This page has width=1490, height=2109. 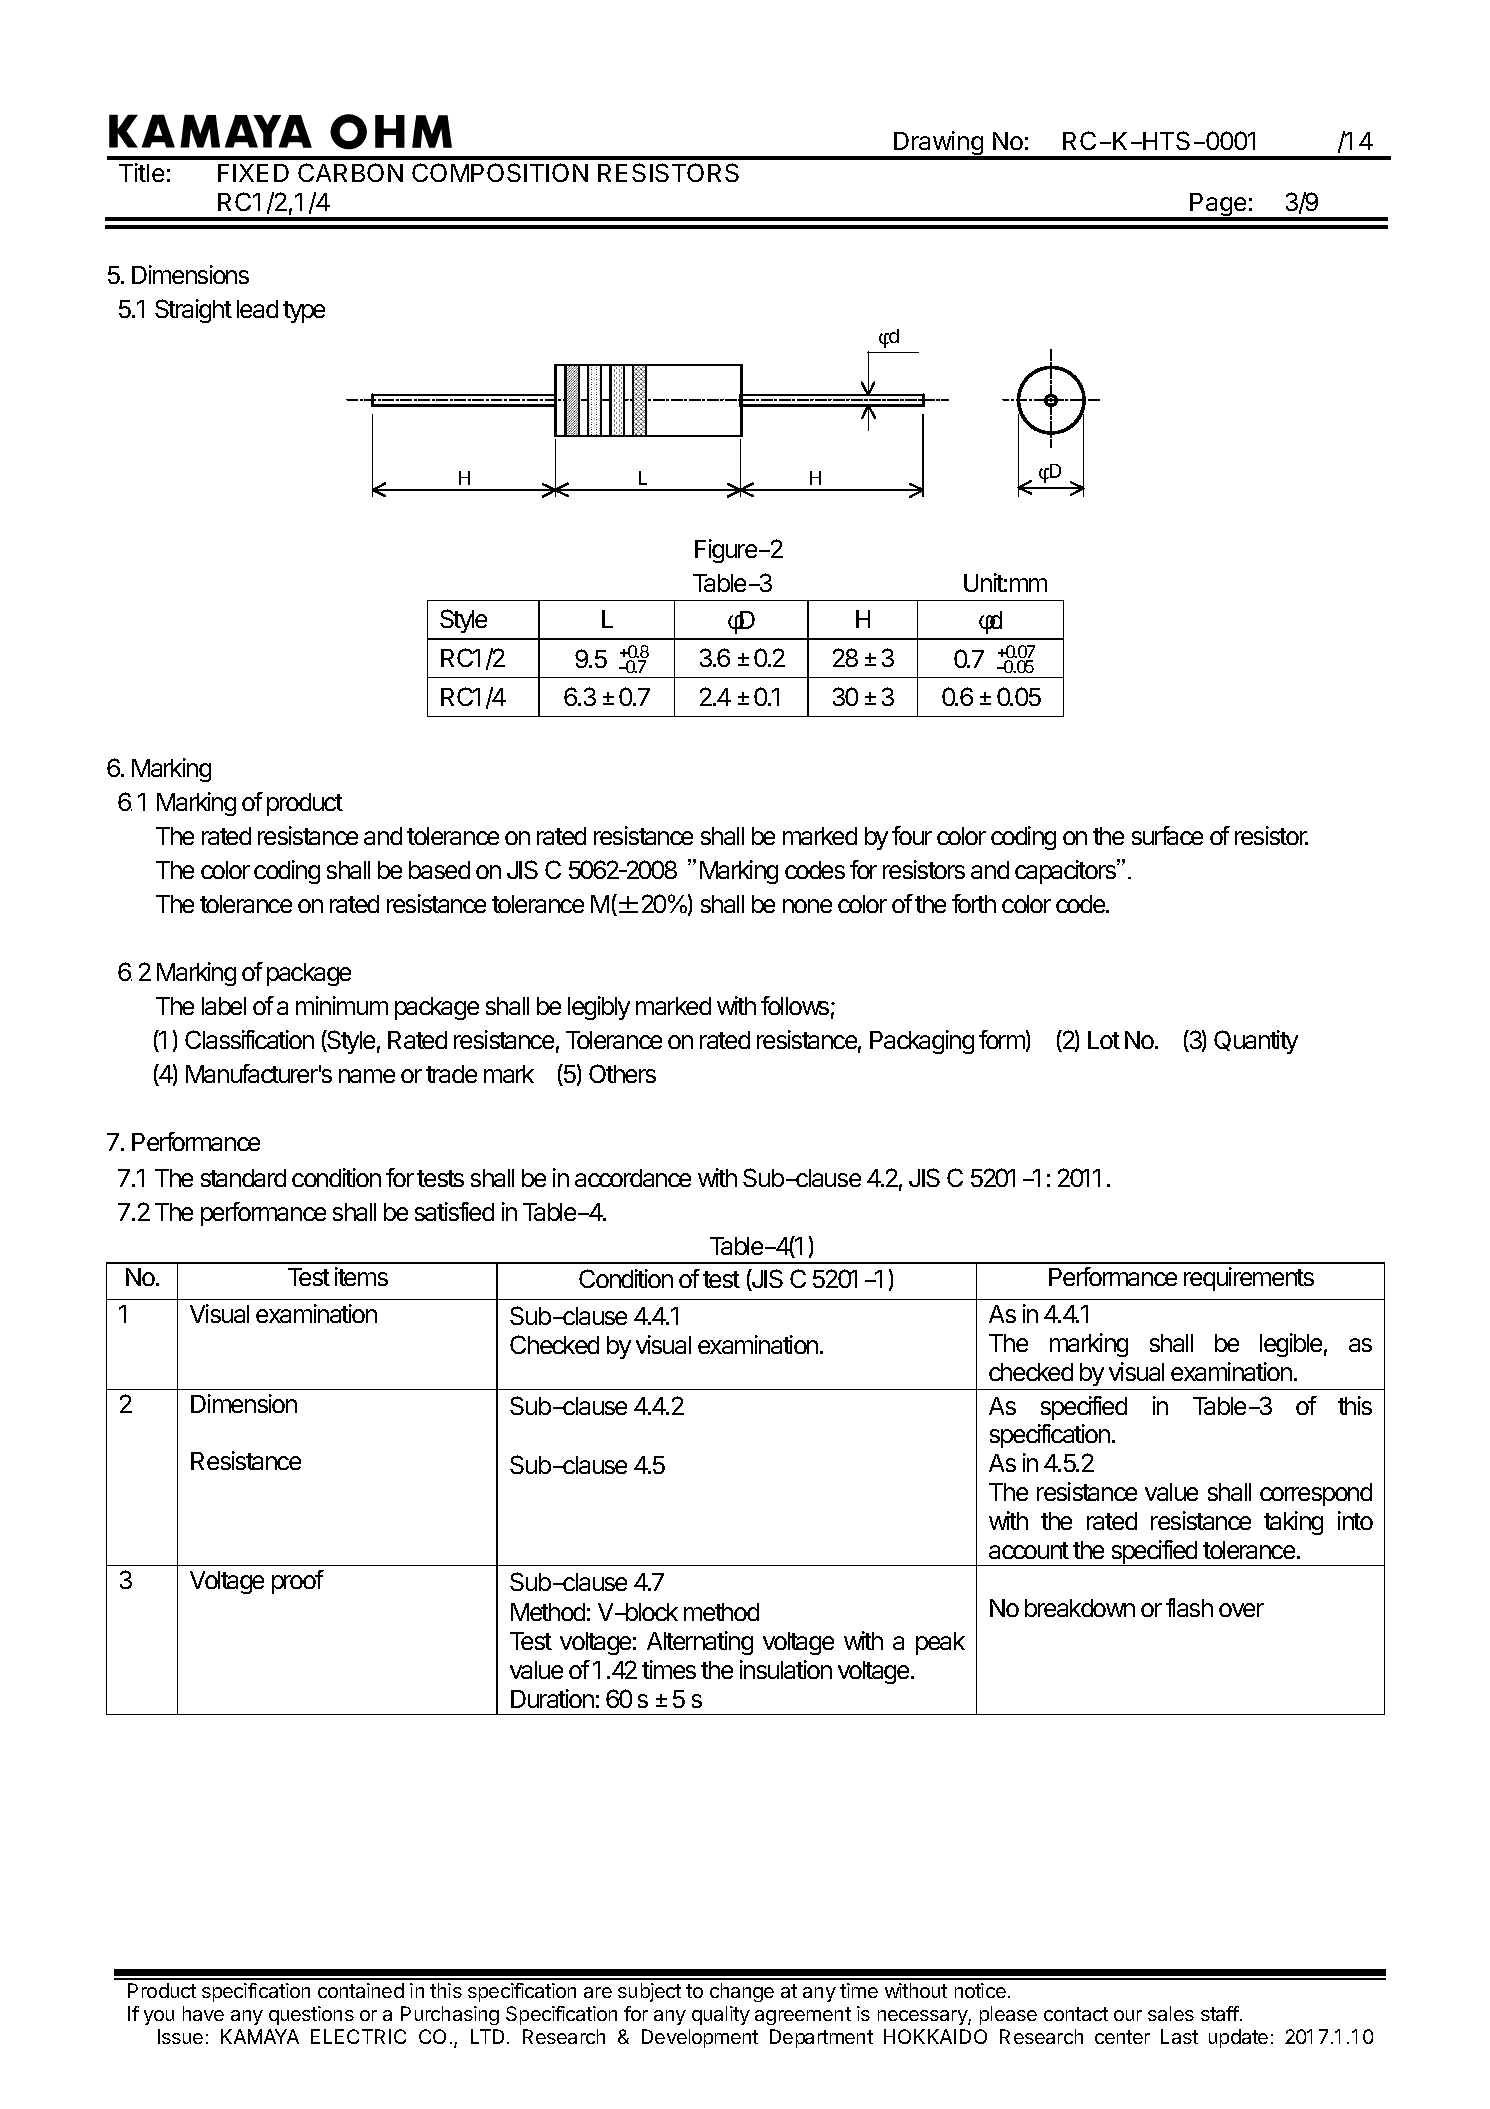 What do you see at coordinates (912, 835) in the page?
I see `four` at bounding box center [912, 835].
